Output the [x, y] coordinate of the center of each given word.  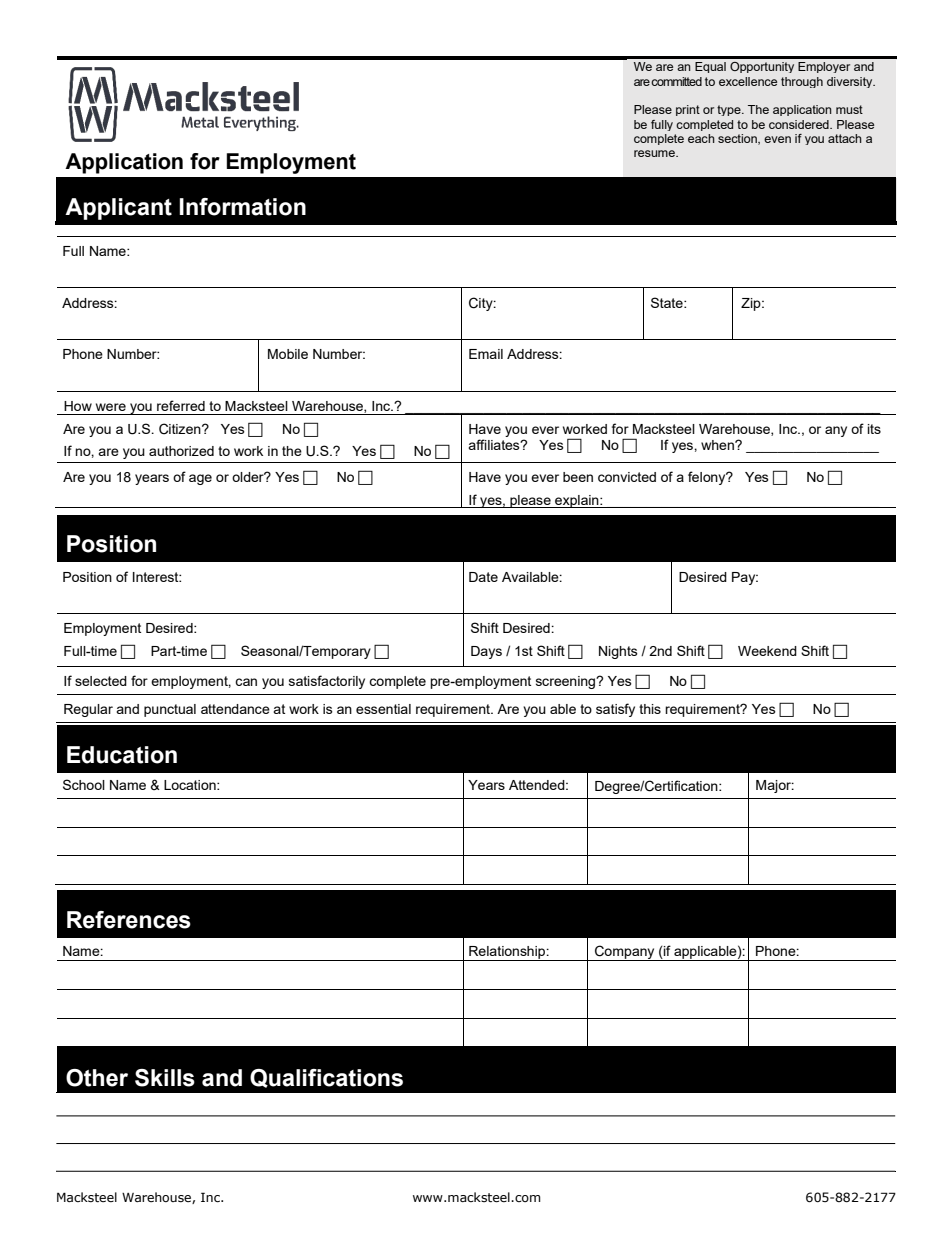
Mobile [288, 354]
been [578, 477]
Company [625, 953]
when [718, 445]
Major [775, 786]
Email [486, 354]
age [200, 479]
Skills [165, 1078]
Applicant [118, 209]
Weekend [767, 651]
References [129, 920]
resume [655, 153]
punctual [170, 710]
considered [800, 124]
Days [486, 652]
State [668, 302]
